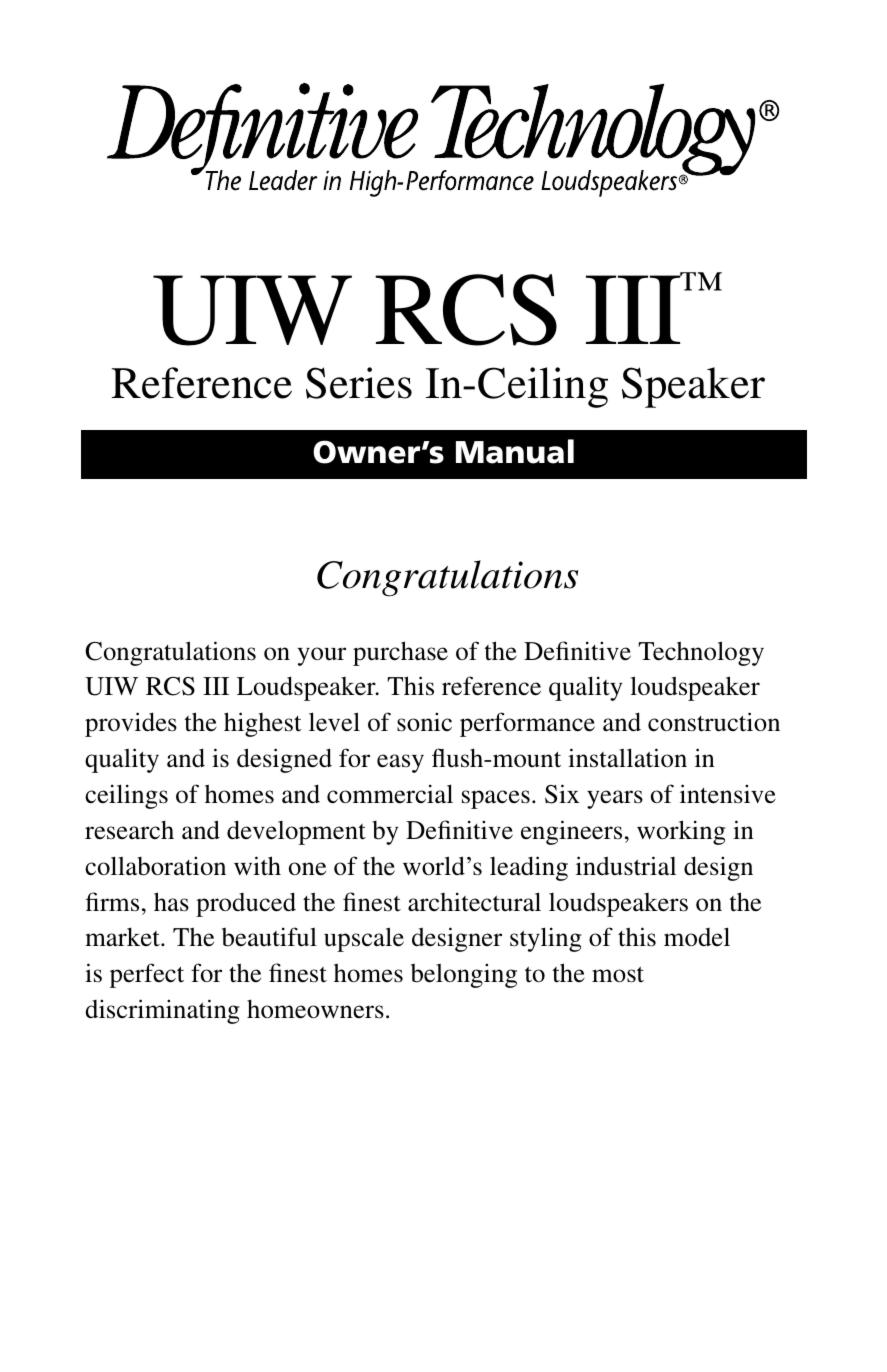 This document has width=887, height=1372. Describe the element at coordinates (714, 722) in the document. I see `construction` at that location.
